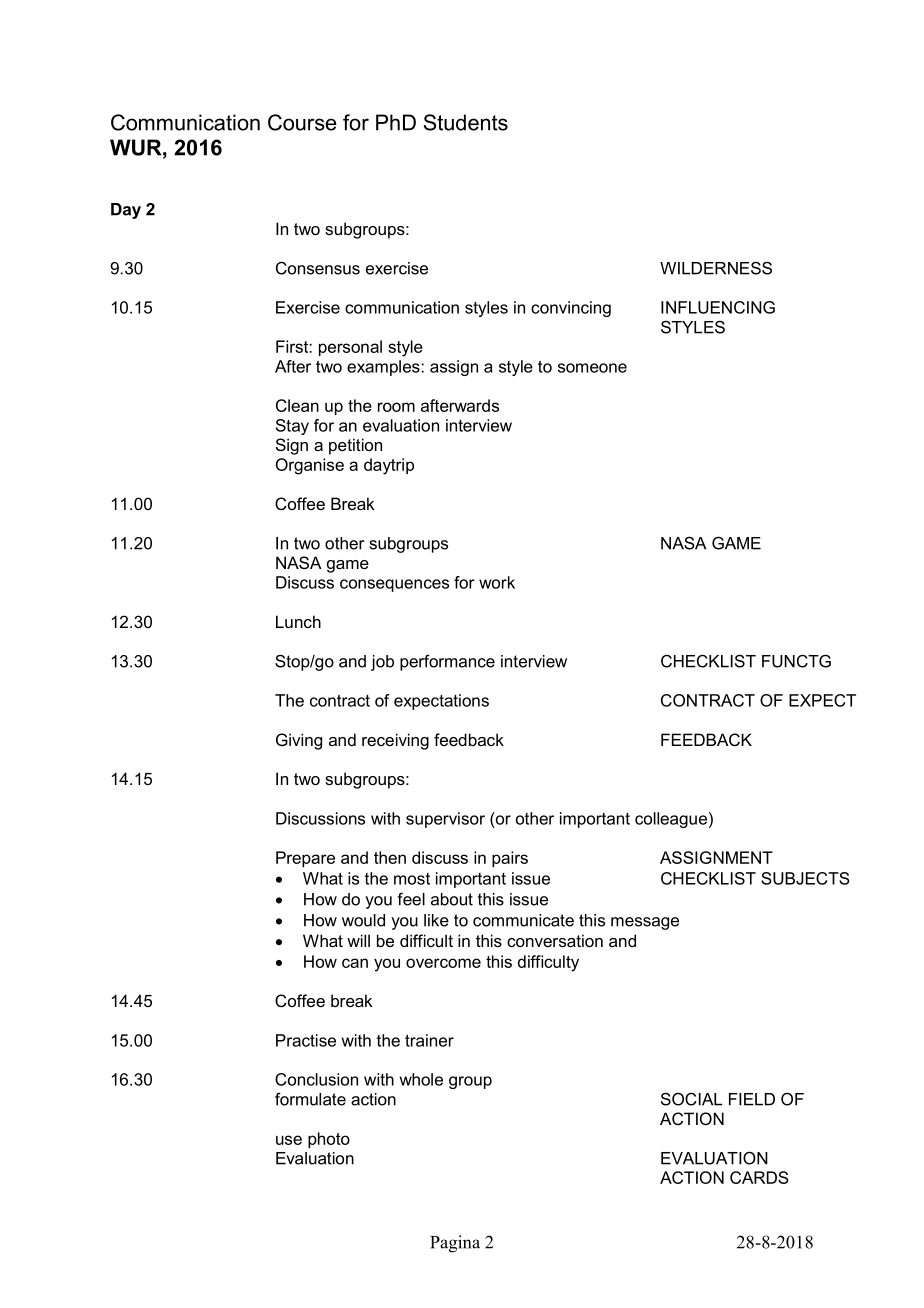  Describe the element at coordinates (329, 1140) in the document. I see `photo` at that location.
